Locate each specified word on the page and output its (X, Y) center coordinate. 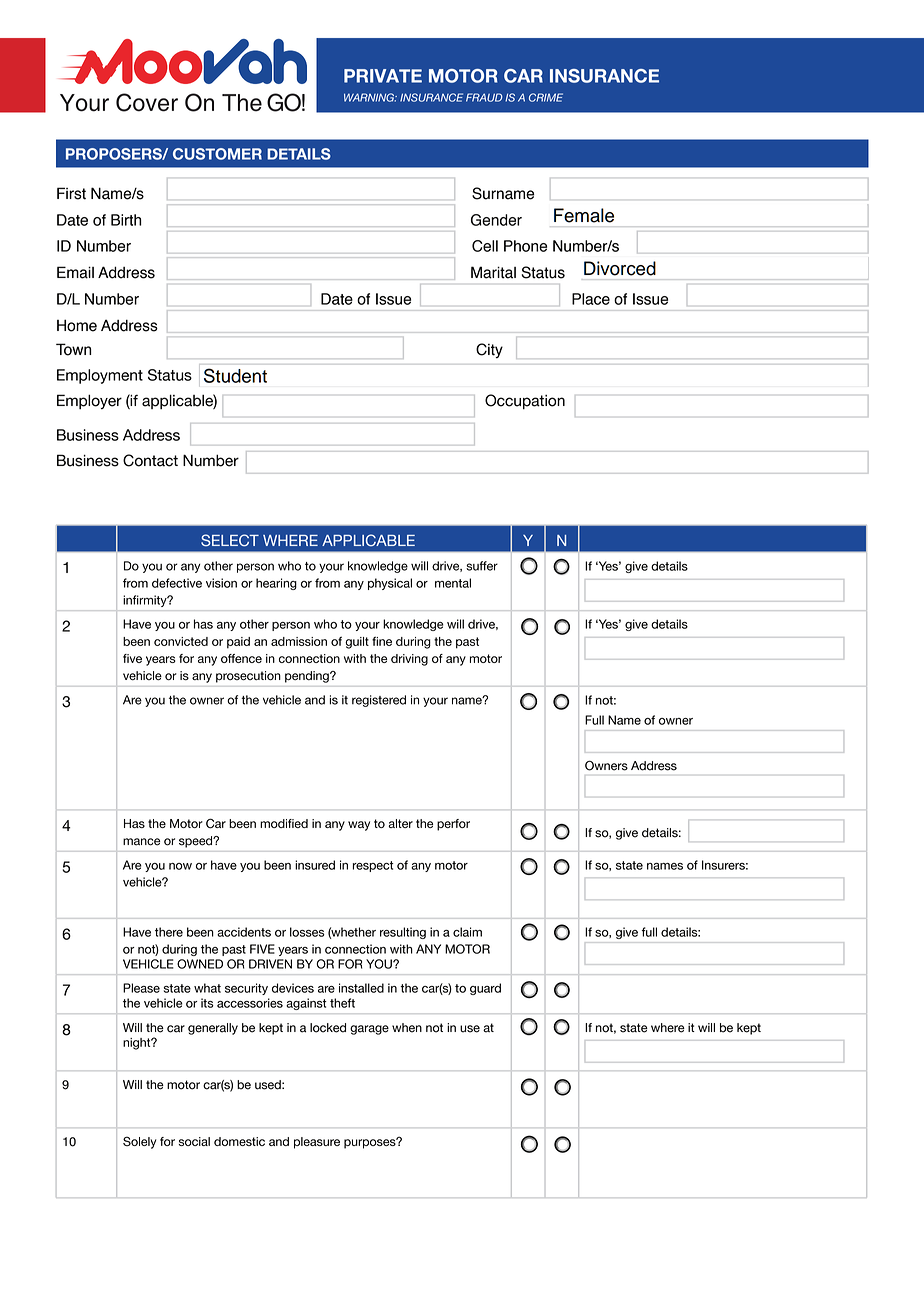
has (203, 624)
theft (342, 1003)
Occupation (525, 402)
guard (485, 989)
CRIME (546, 97)
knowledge (413, 625)
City (489, 351)
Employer (89, 401)
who (325, 624)
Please (141, 988)
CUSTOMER (217, 154)
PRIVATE (383, 76)
